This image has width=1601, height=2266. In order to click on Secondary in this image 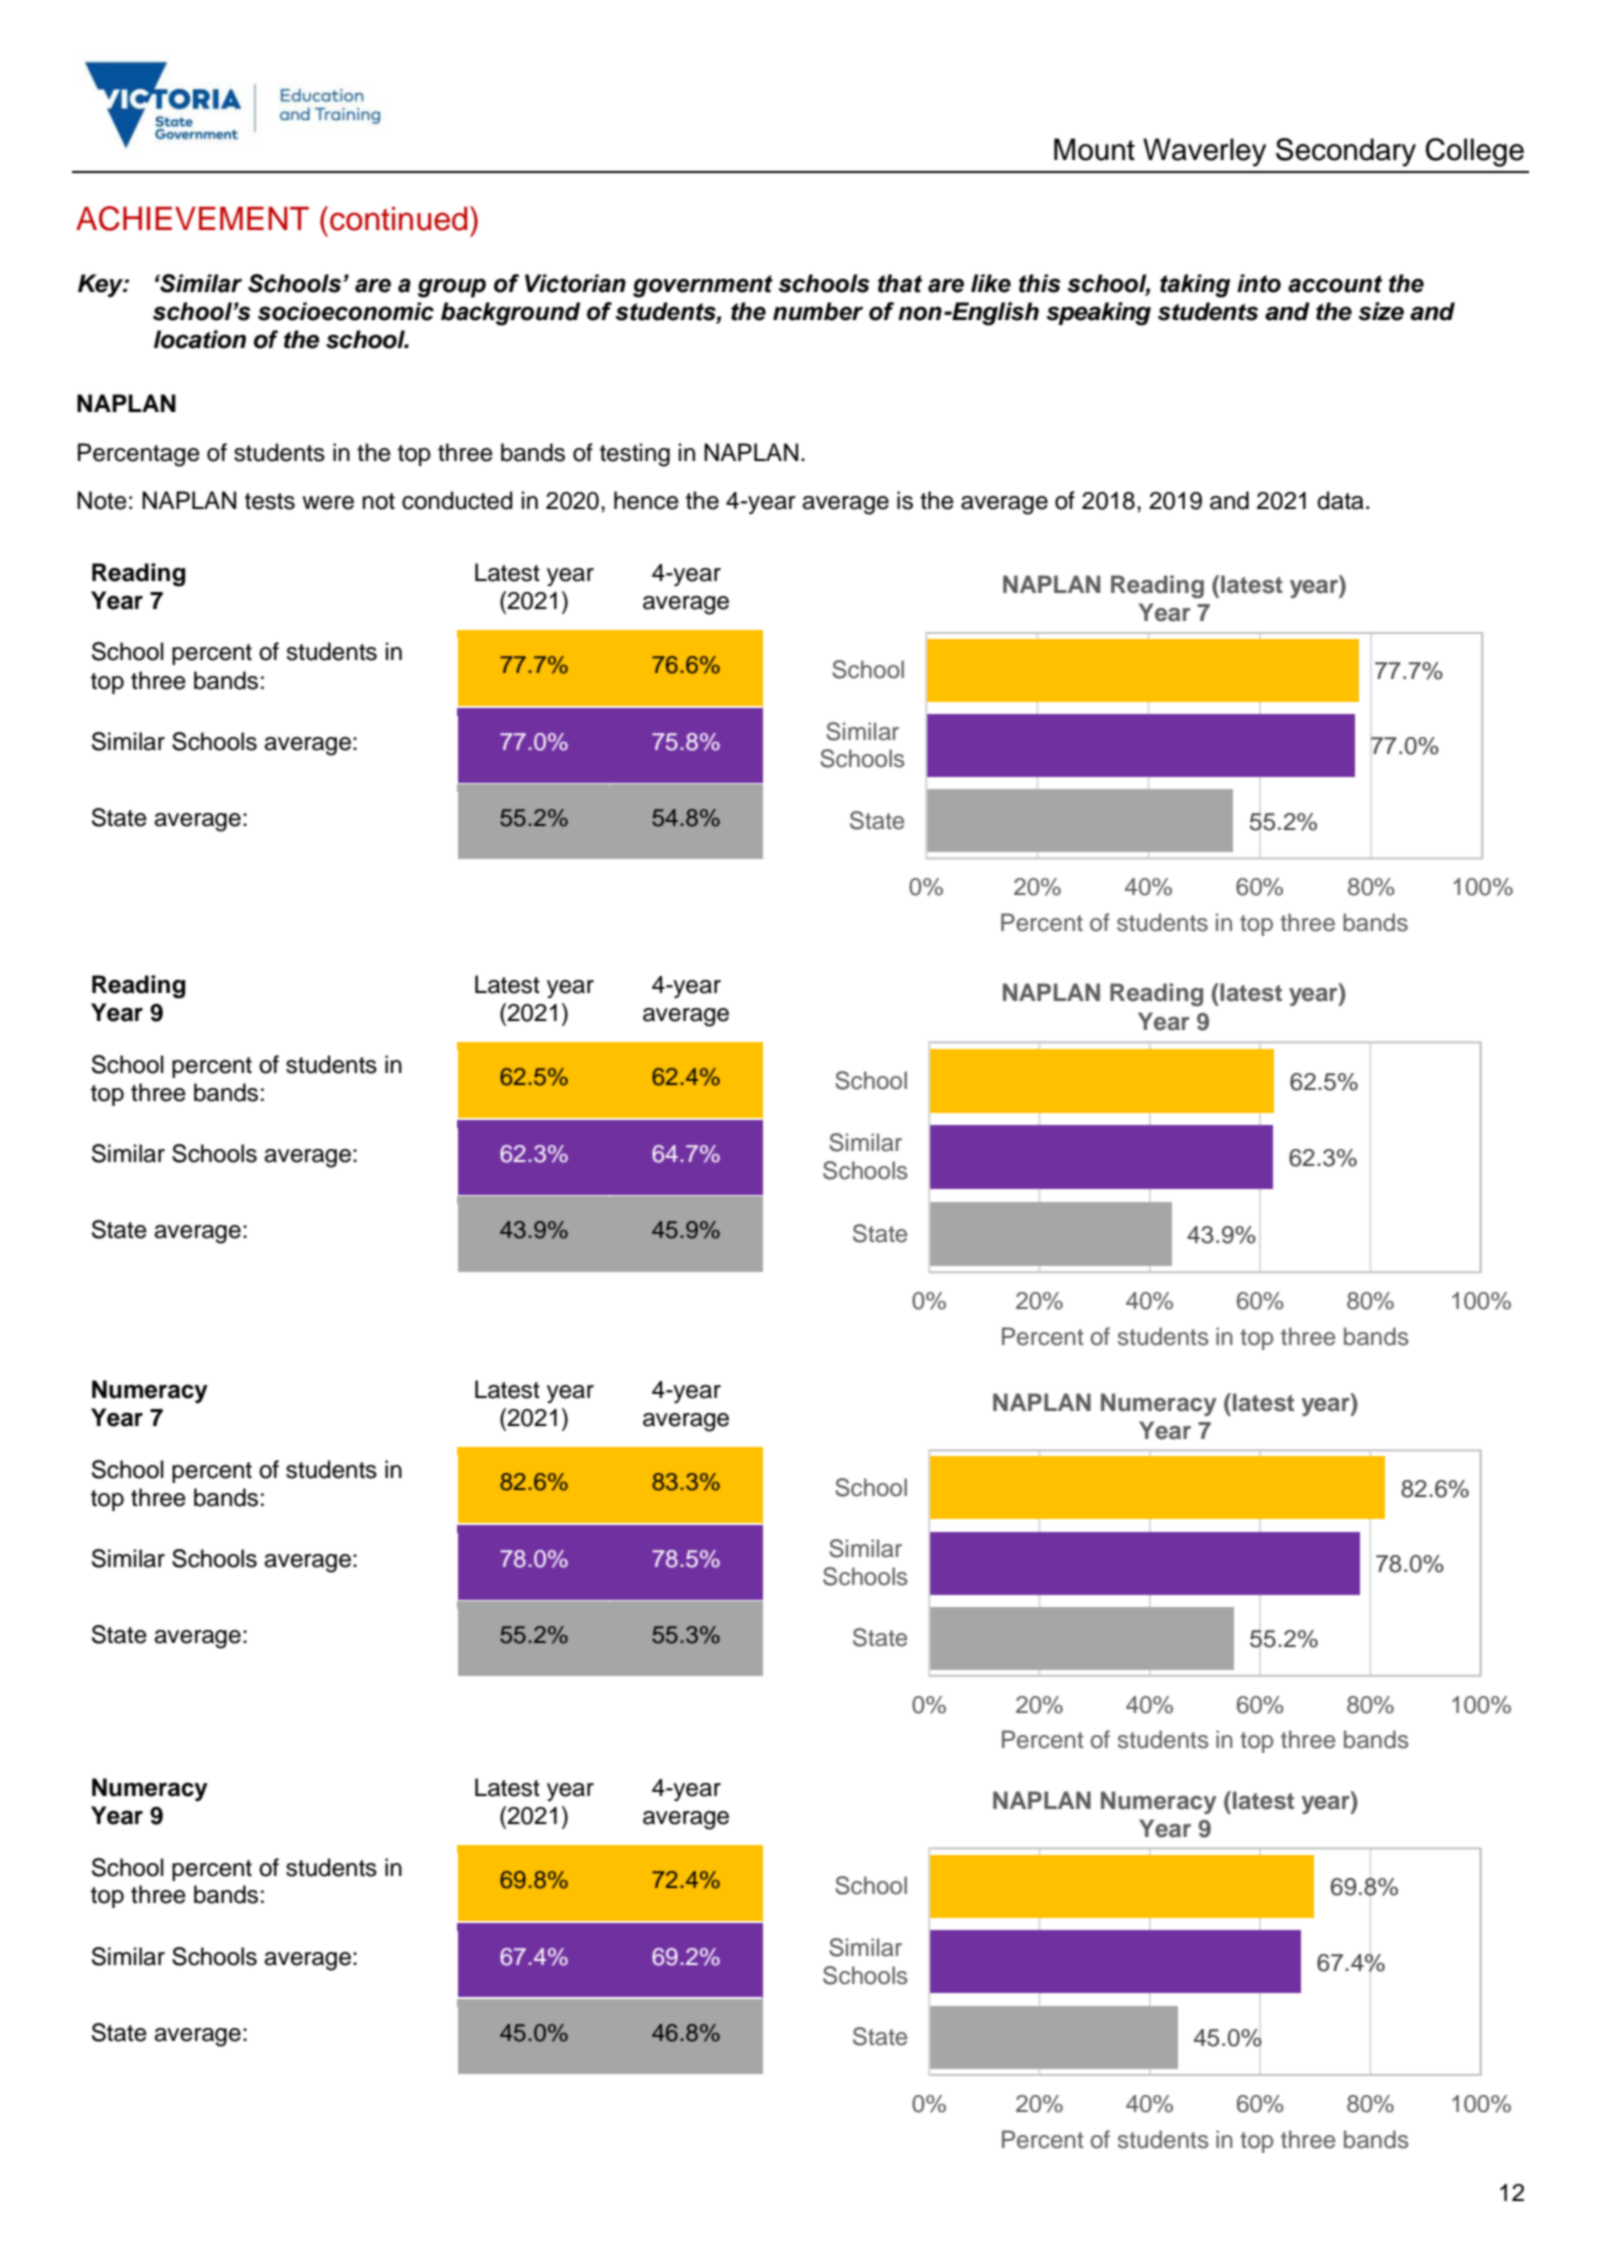, I will do `click(1346, 152)`.
